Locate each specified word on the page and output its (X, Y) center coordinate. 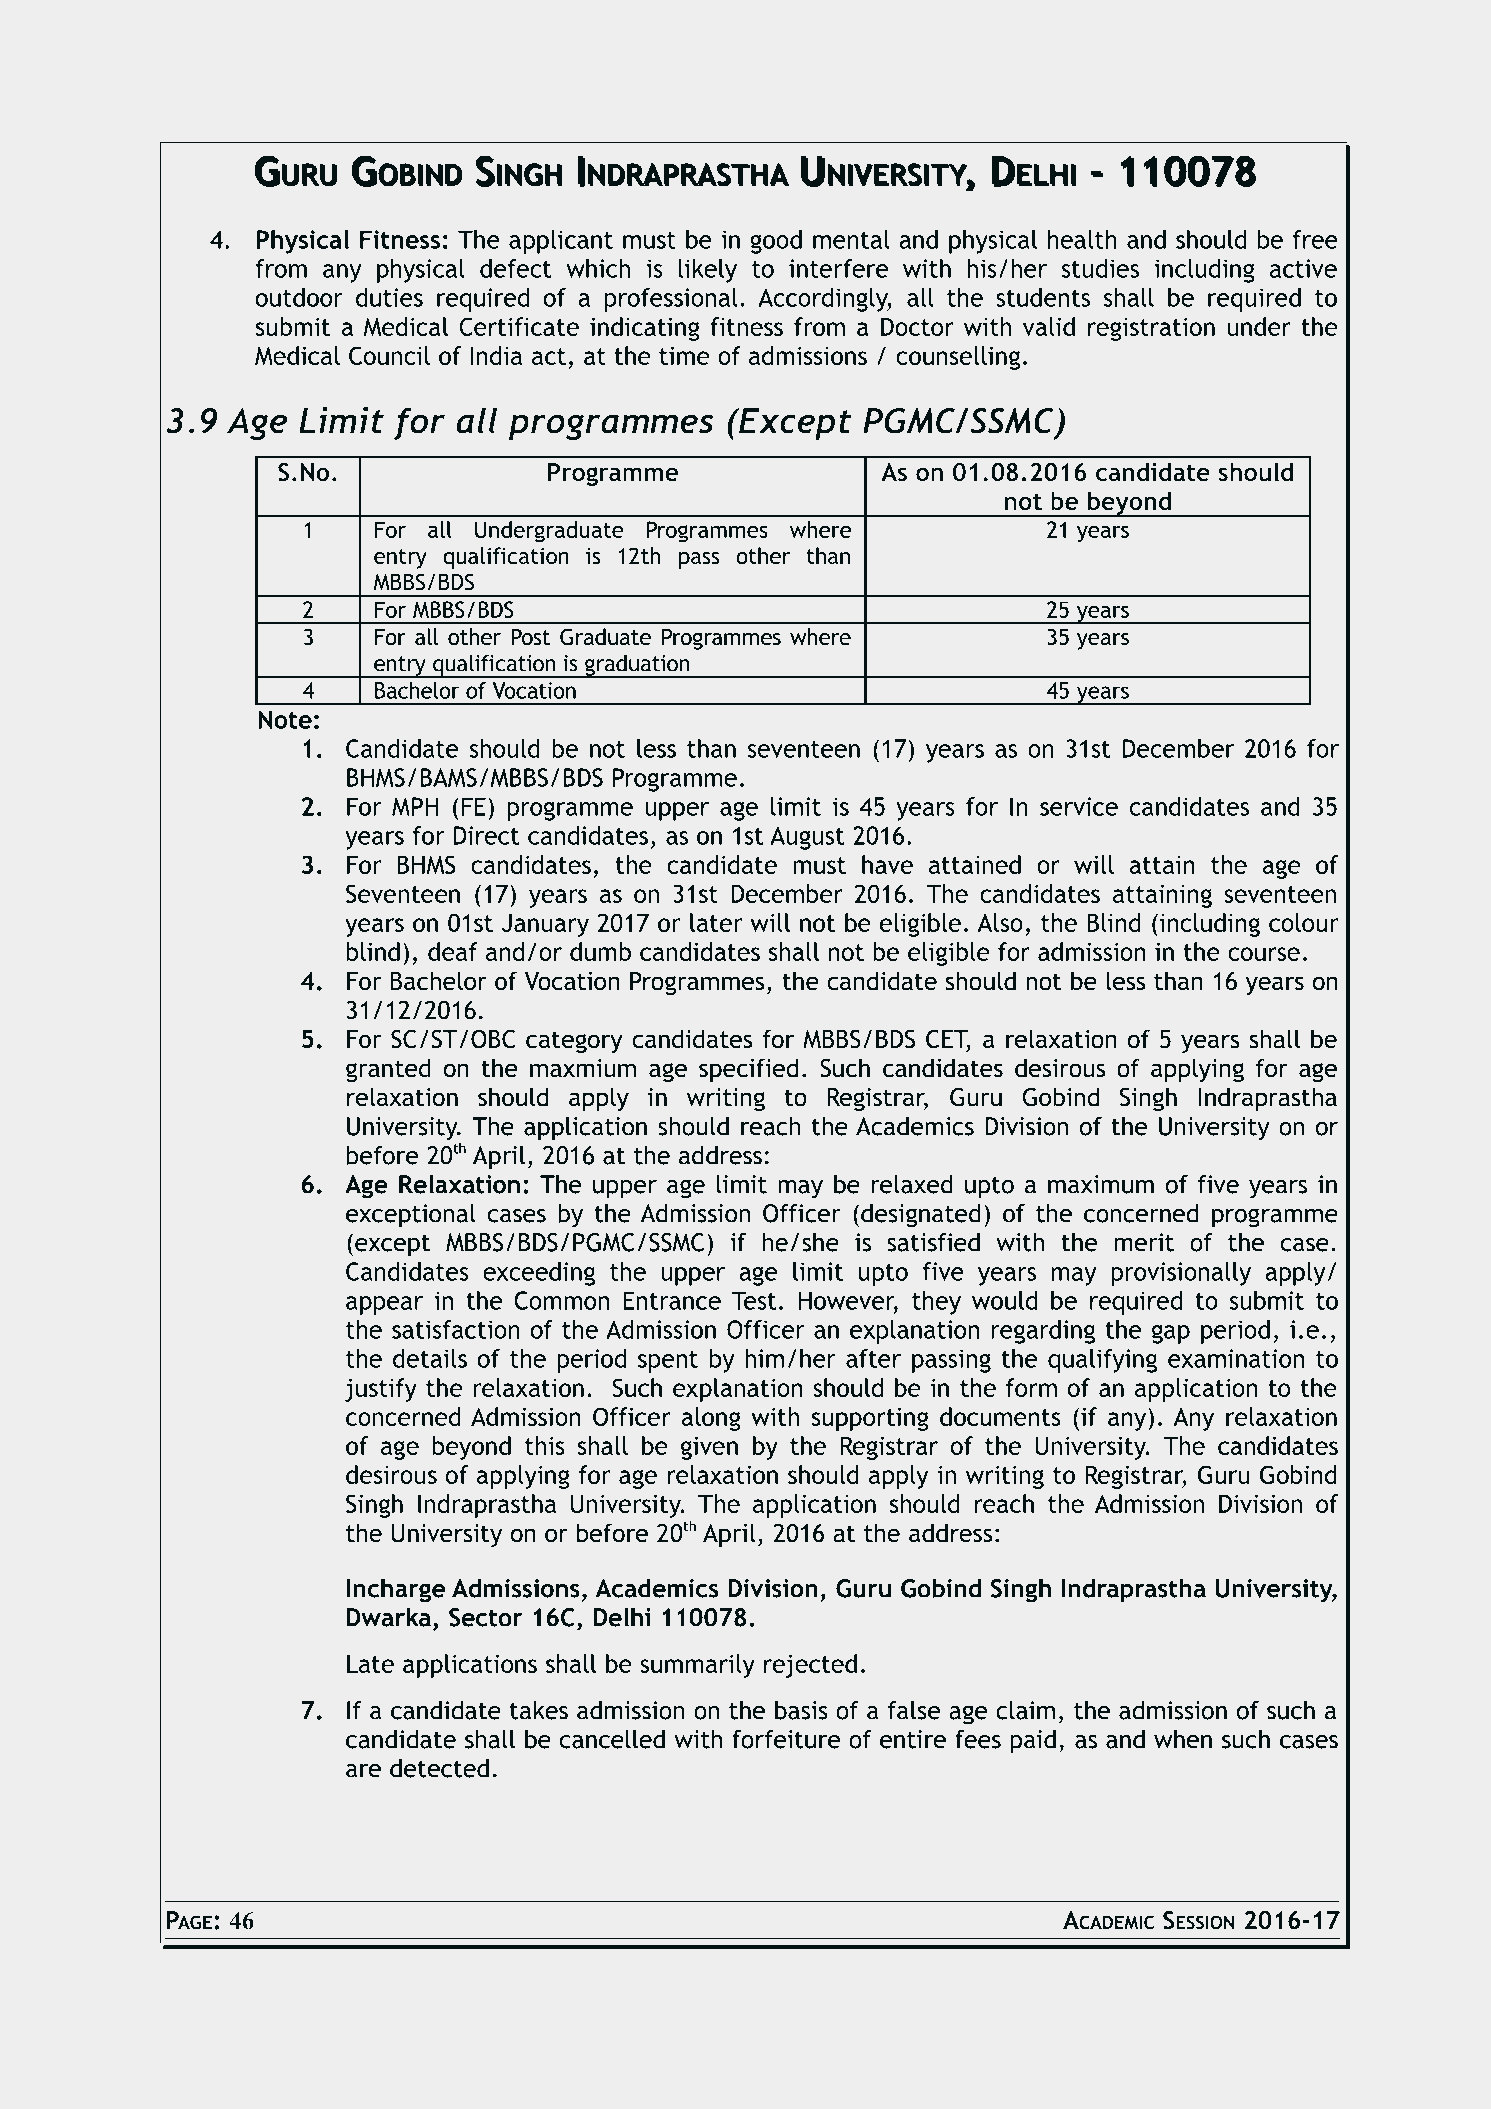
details (430, 1358)
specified (748, 1070)
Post (530, 636)
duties (389, 297)
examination (1236, 1358)
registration (1151, 329)
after (873, 1358)
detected (439, 1768)
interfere (838, 268)
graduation (637, 666)
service (1079, 806)
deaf (453, 951)
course (1264, 954)
